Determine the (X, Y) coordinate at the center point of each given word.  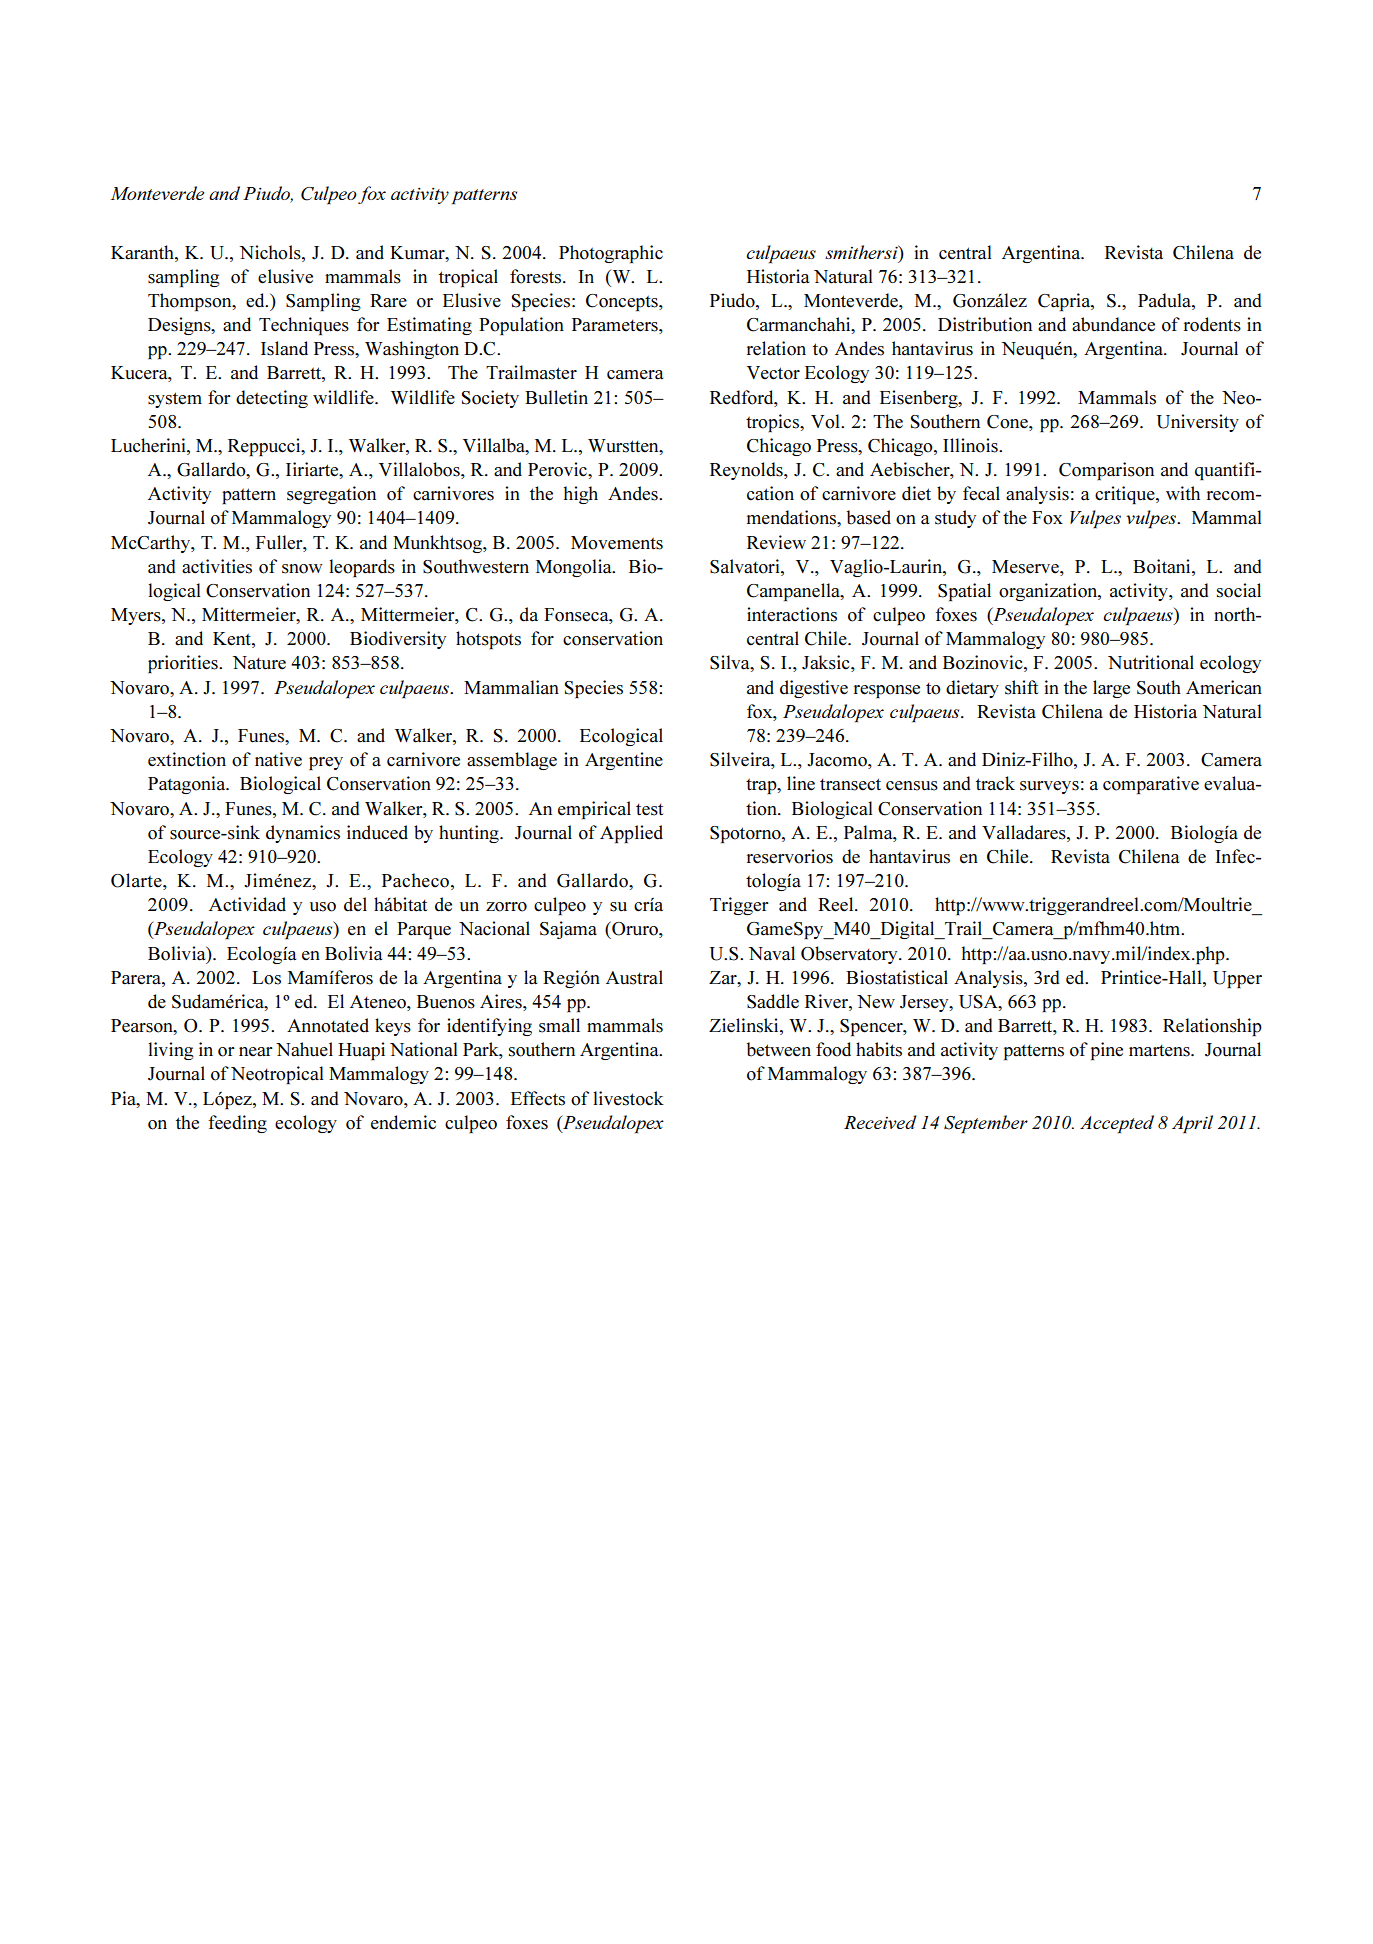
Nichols (271, 252)
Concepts (623, 302)
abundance (1113, 324)
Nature (259, 663)
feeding (237, 1124)
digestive (814, 689)
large (1111, 689)
